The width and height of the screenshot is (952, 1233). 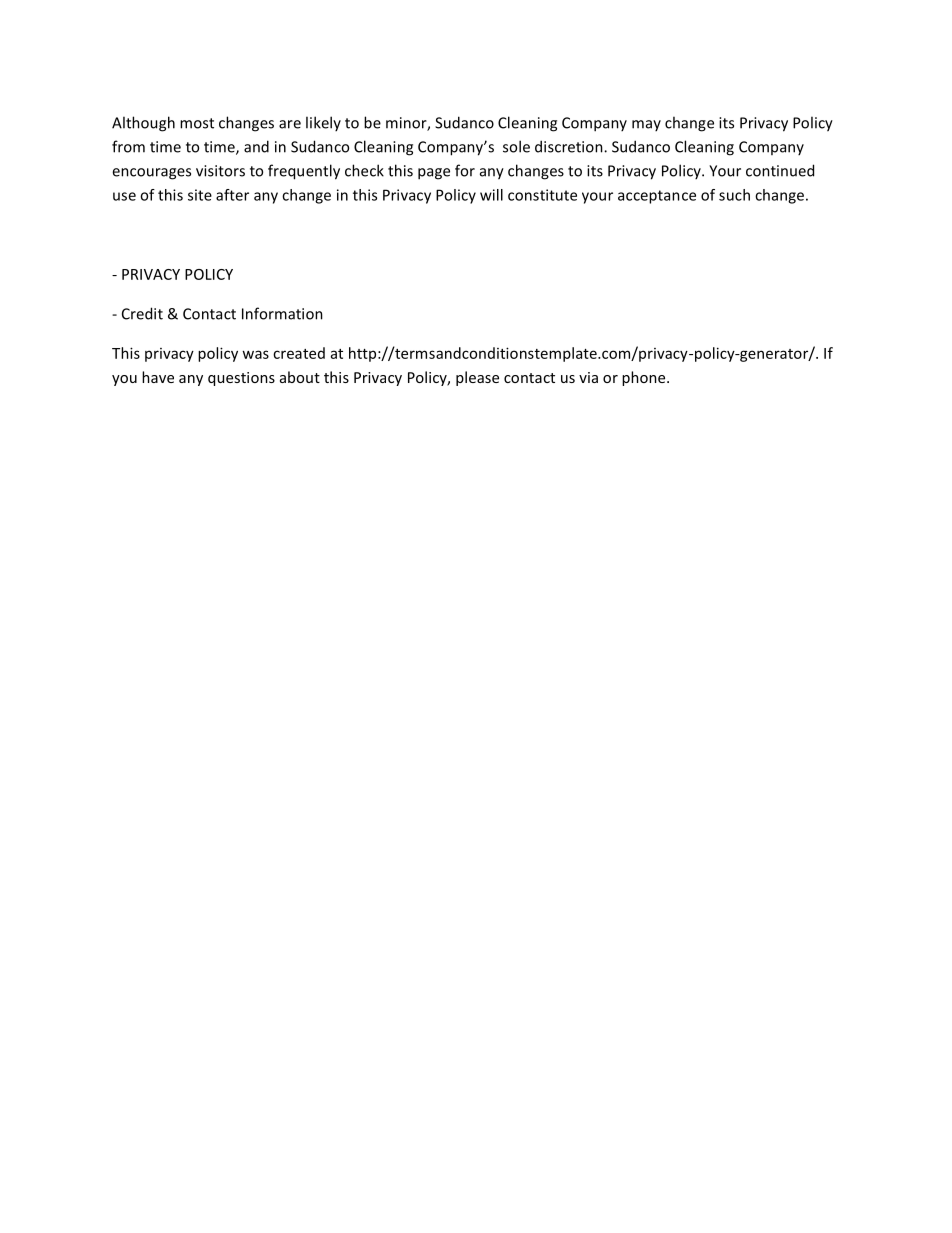 What do you see at coordinates (645, 378) in the screenshot?
I see `phone` at bounding box center [645, 378].
